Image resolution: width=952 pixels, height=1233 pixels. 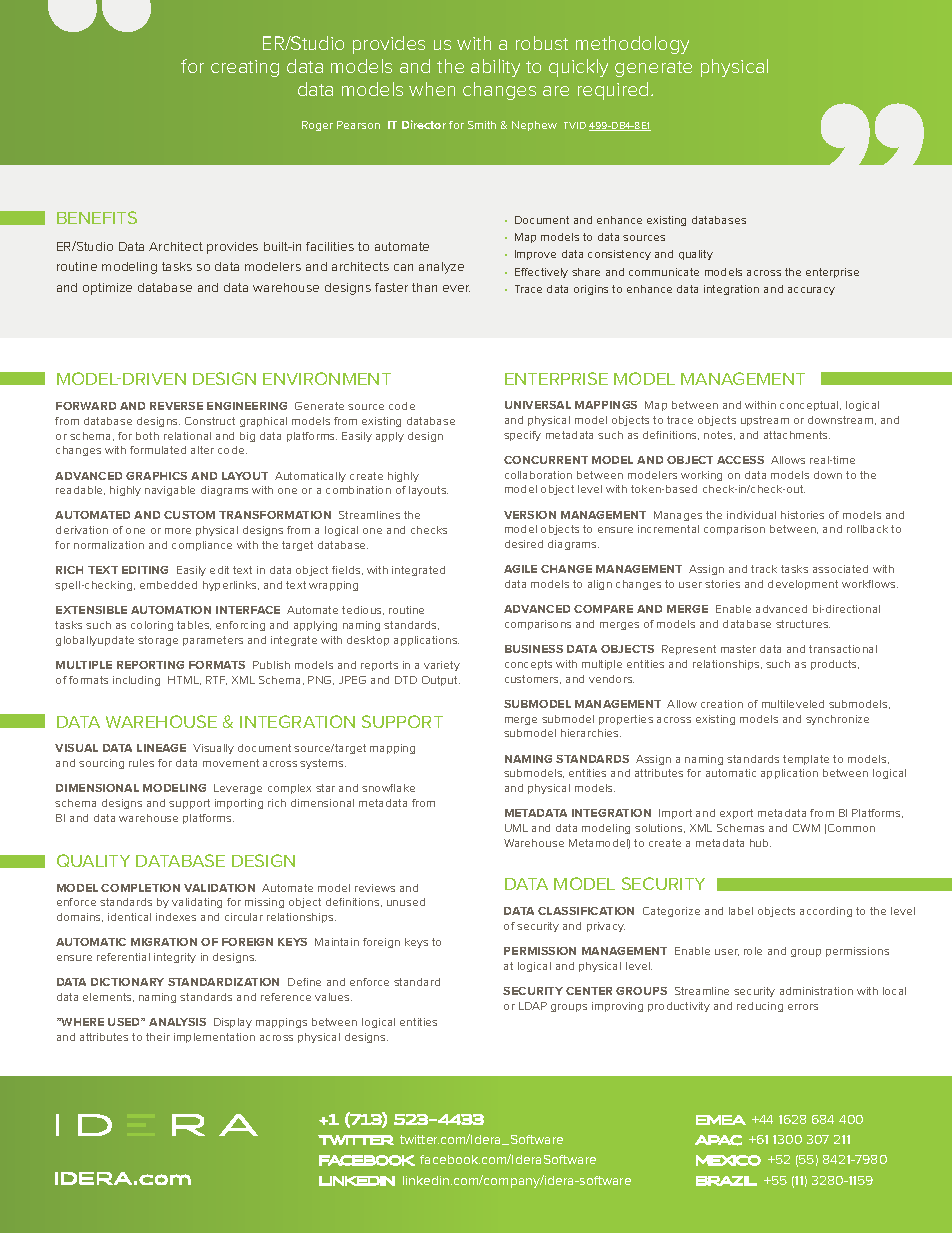 What do you see at coordinates (632, 45) in the image?
I see `methodology` at bounding box center [632, 45].
